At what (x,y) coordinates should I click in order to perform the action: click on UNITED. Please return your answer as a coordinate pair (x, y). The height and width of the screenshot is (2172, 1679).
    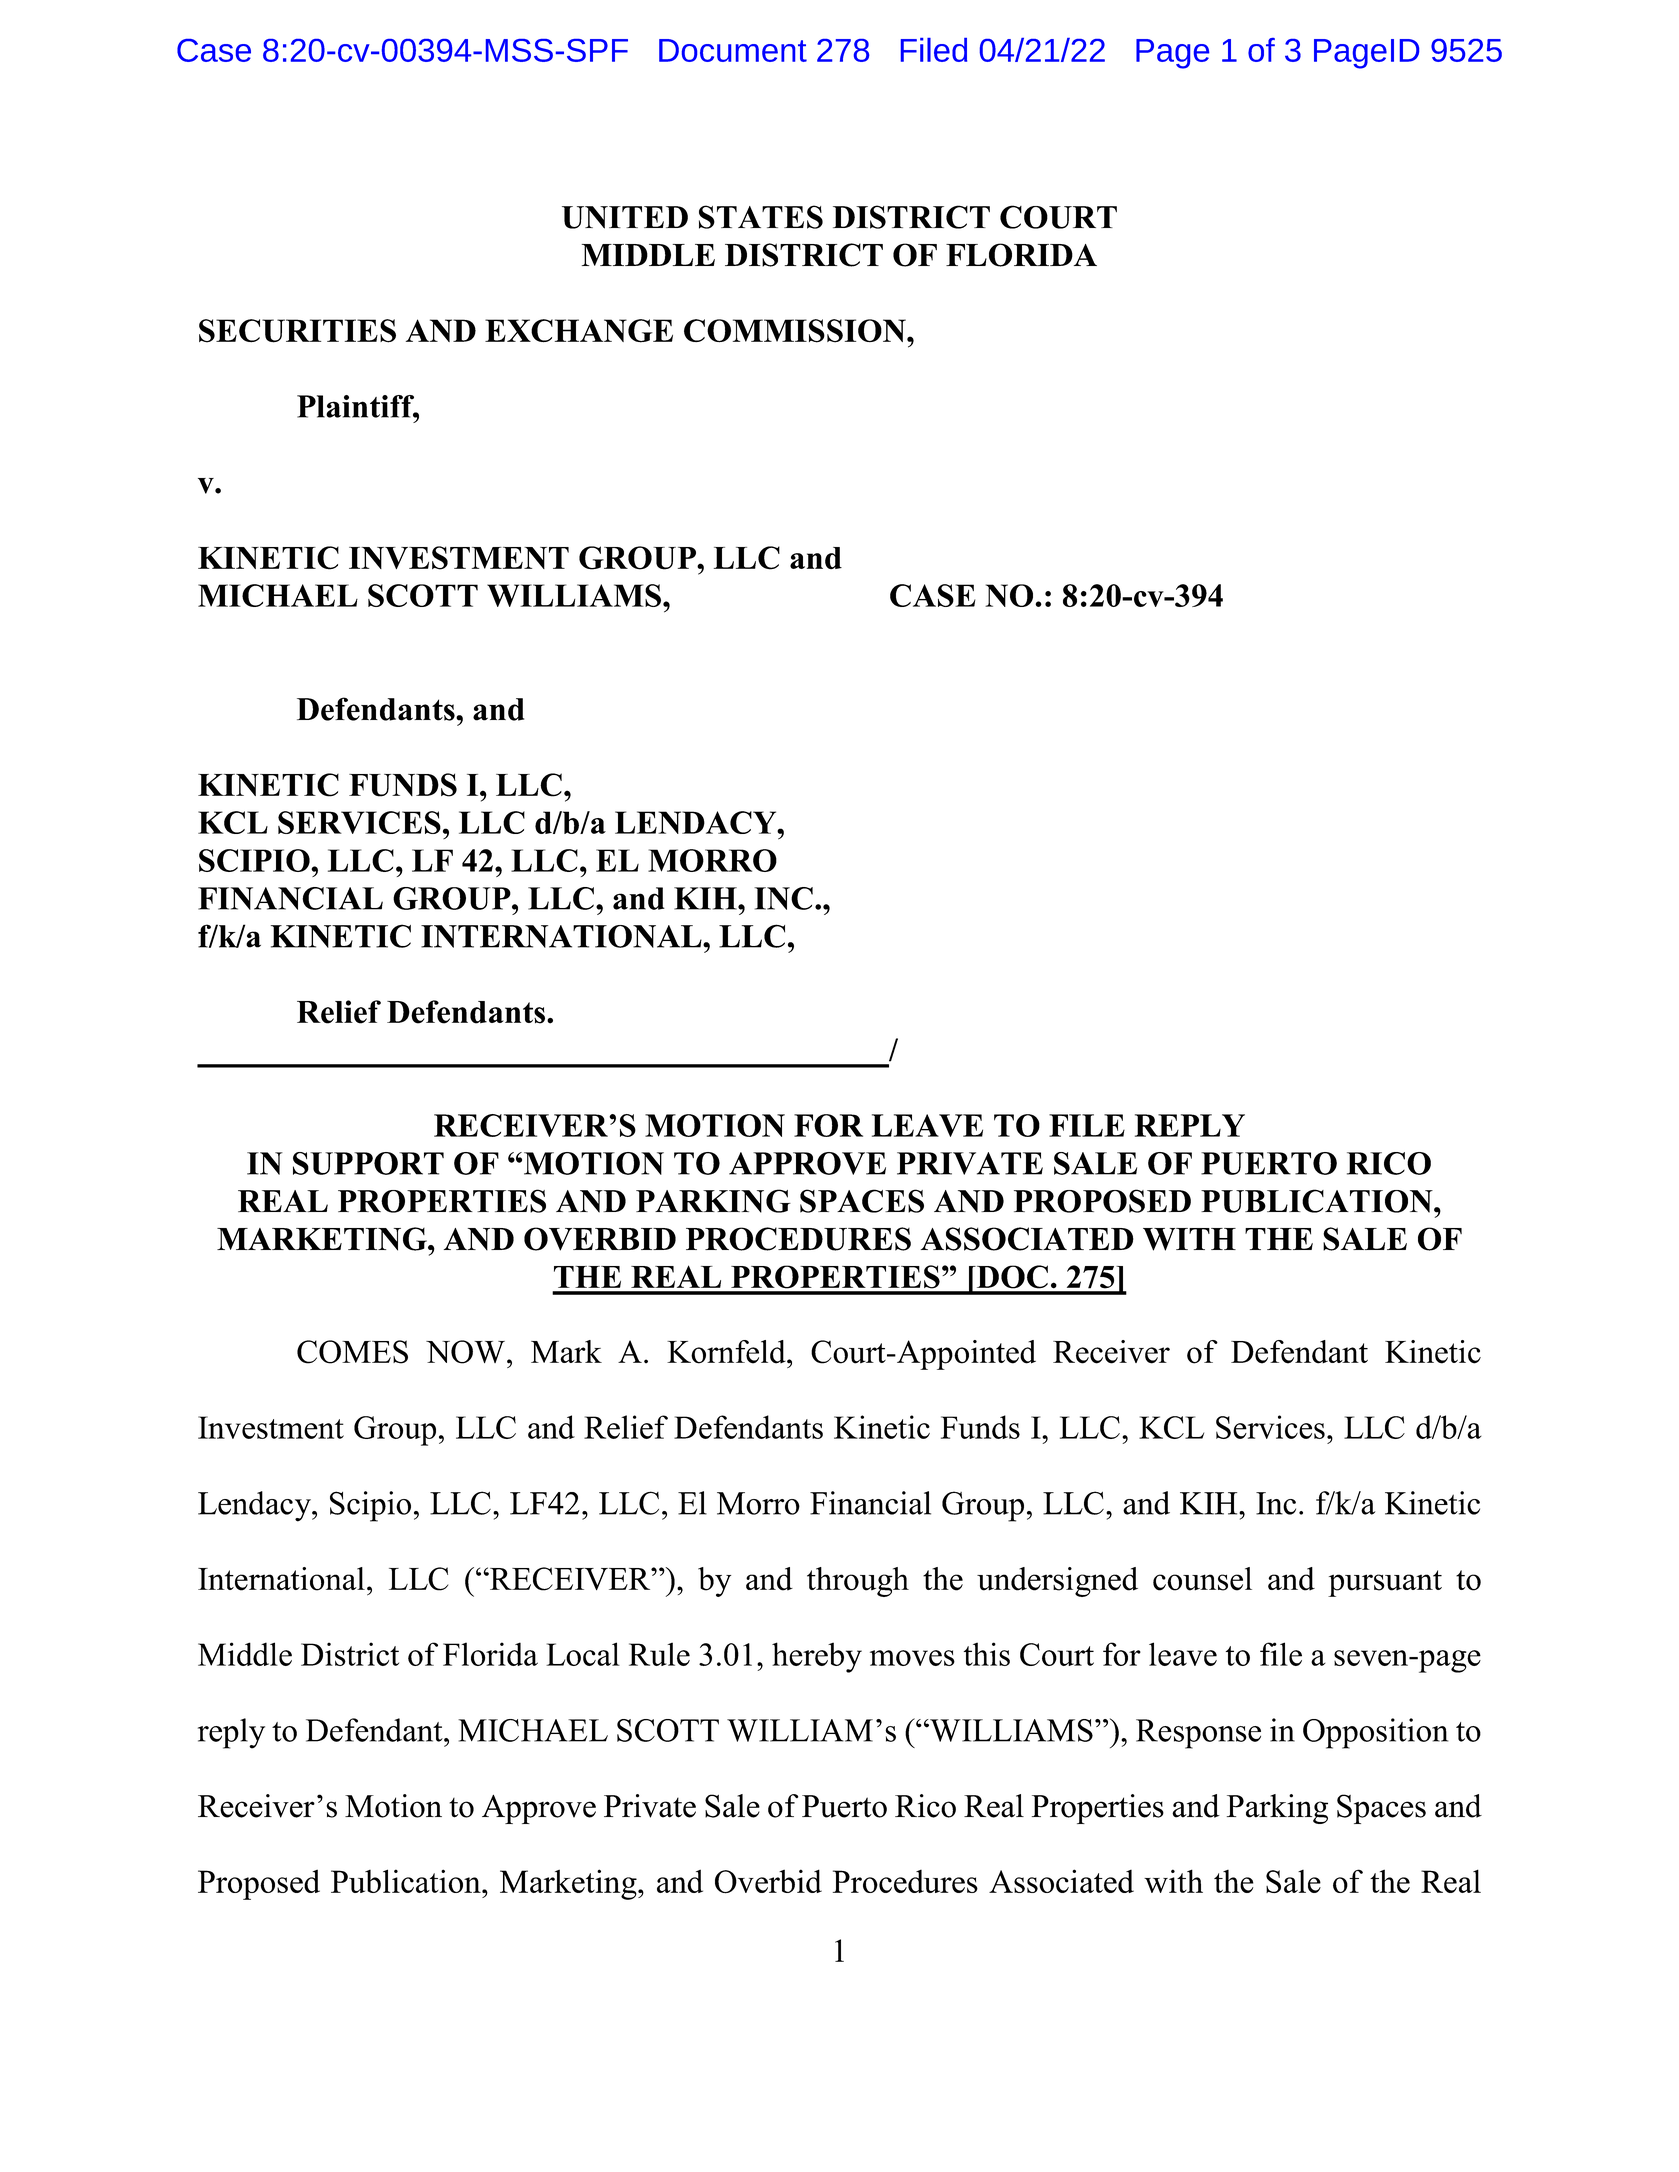
    Looking at the image, I should click on (625, 217).
